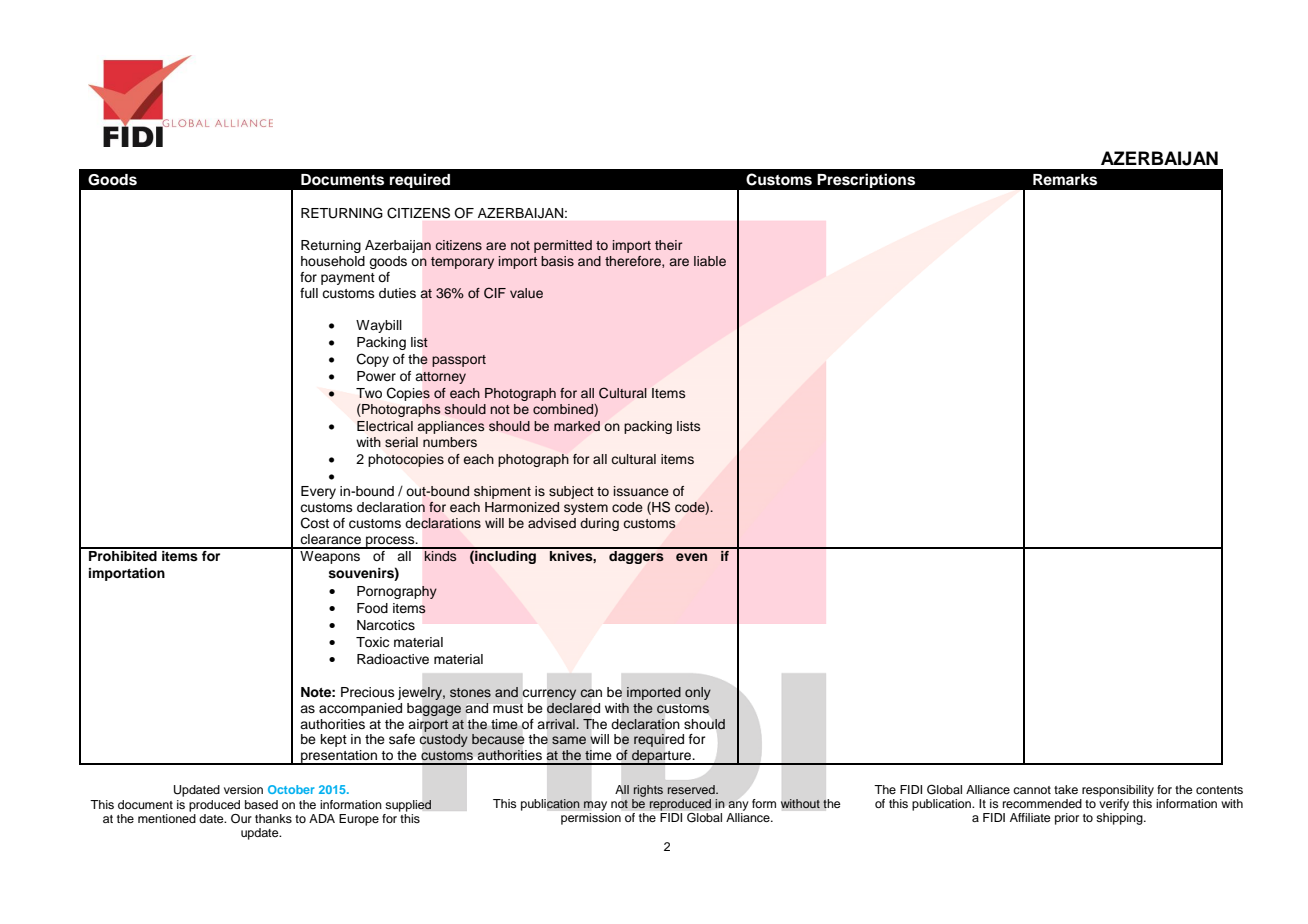 The height and width of the screenshot is (924, 1308). What do you see at coordinates (1065, 180) in the screenshot?
I see `Remarks` at bounding box center [1065, 180].
